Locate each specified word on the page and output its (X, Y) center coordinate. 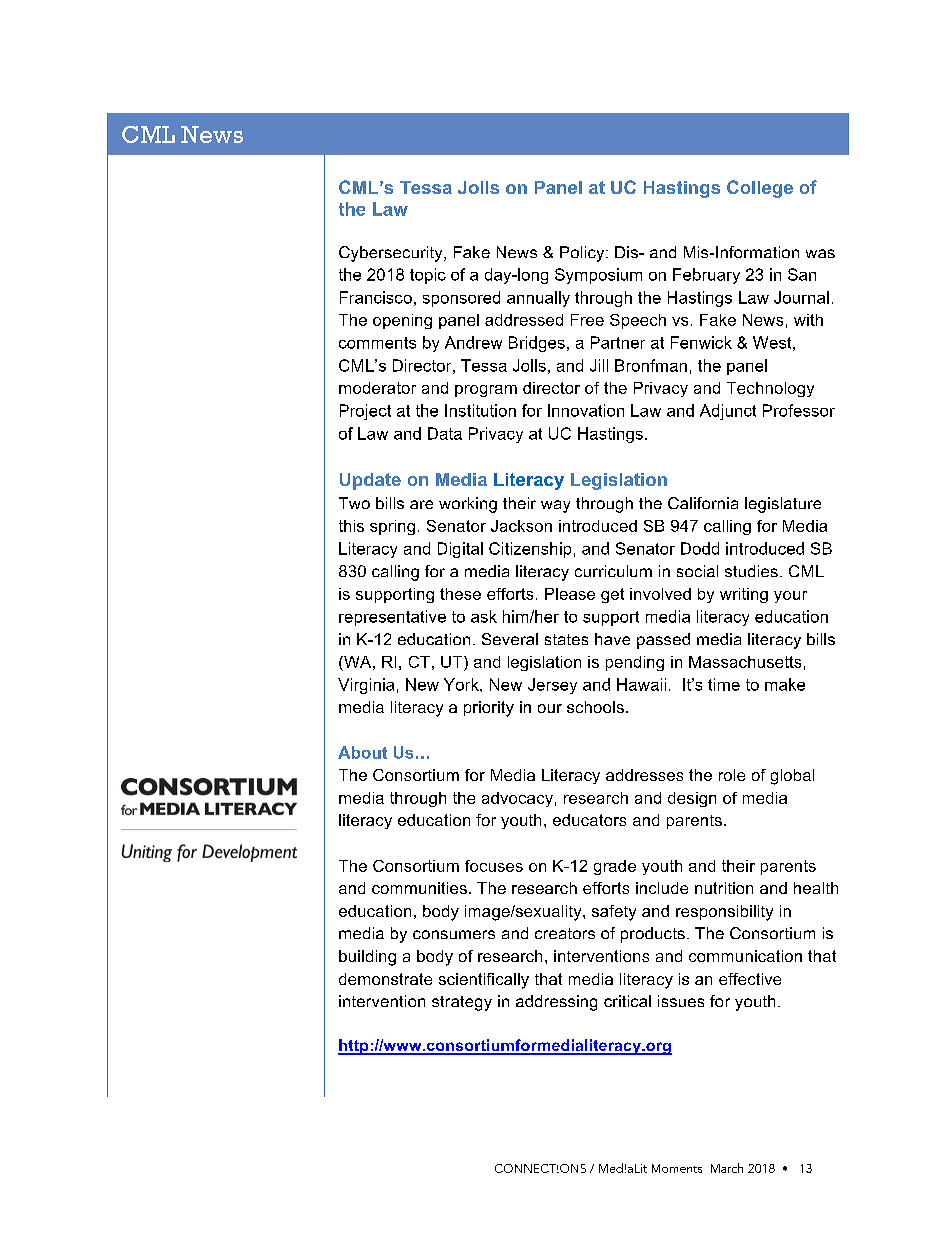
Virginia (366, 686)
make (785, 684)
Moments (677, 1168)
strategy (462, 1003)
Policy (583, 254)
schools (595, 707)
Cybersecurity (392, 254)
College (760, 189)
